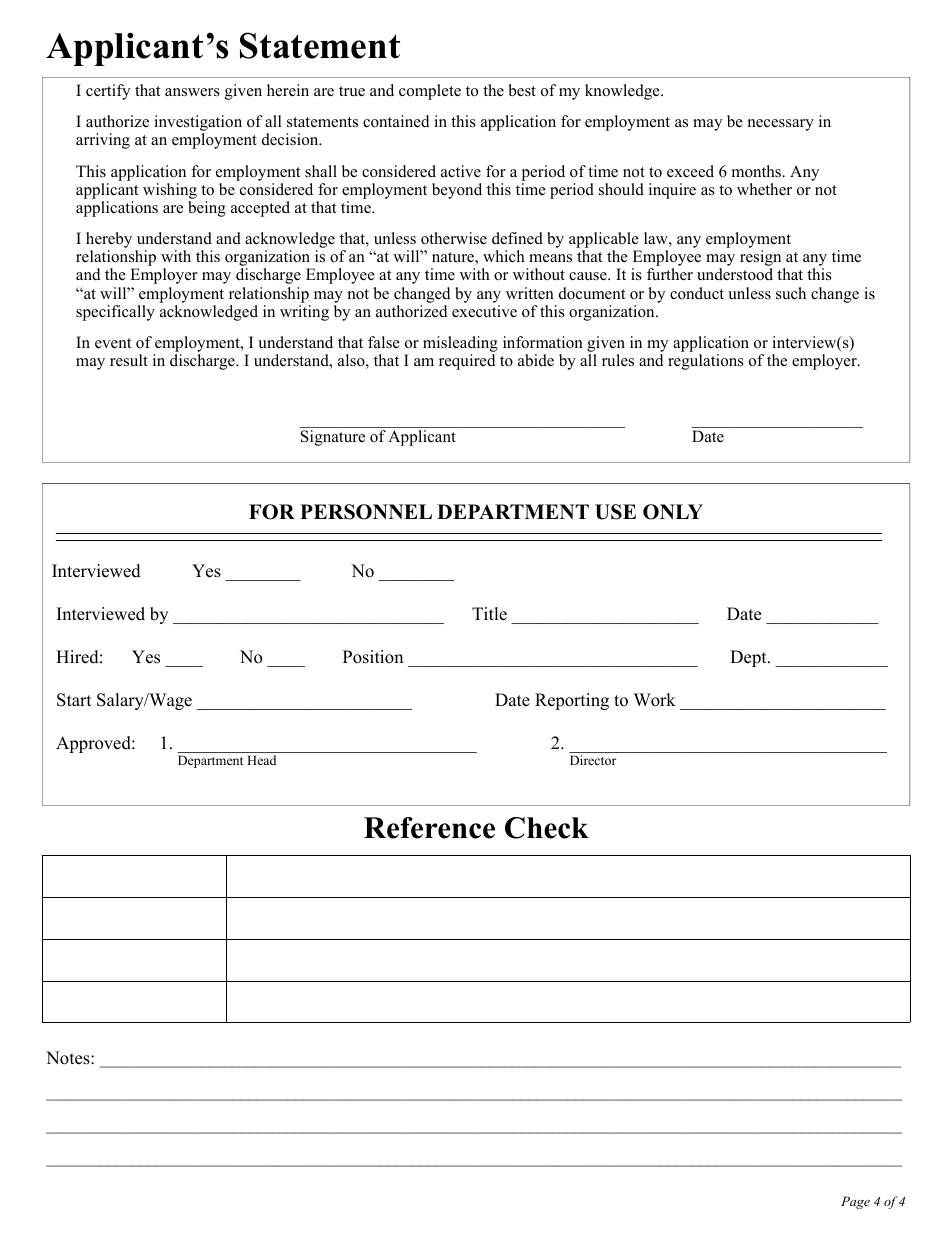 This screenshot has height=1233, width=952. Describe the element at coordinates (69, 1058) in the screenshot. I see `Notes` at that location.
